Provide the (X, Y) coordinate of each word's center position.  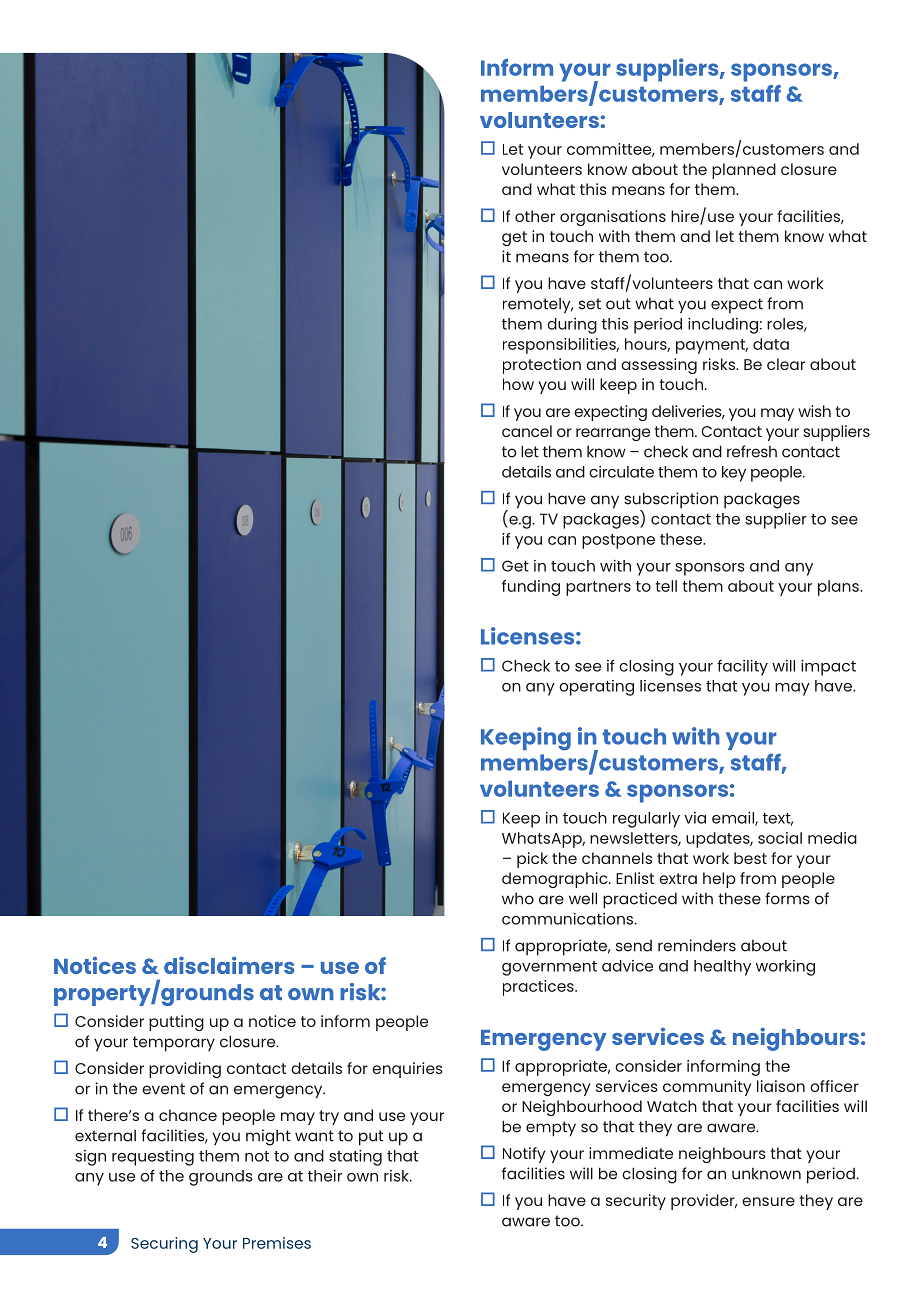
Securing (164, 1245)
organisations (613, 218)
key (734, 474)
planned (744, 171)
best (750, 858)
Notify (524, 1155)
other (535, 216)
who (518, 899)
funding (531, 588)
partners (598, 588)
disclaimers (229, 965)
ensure (768, 1201)
